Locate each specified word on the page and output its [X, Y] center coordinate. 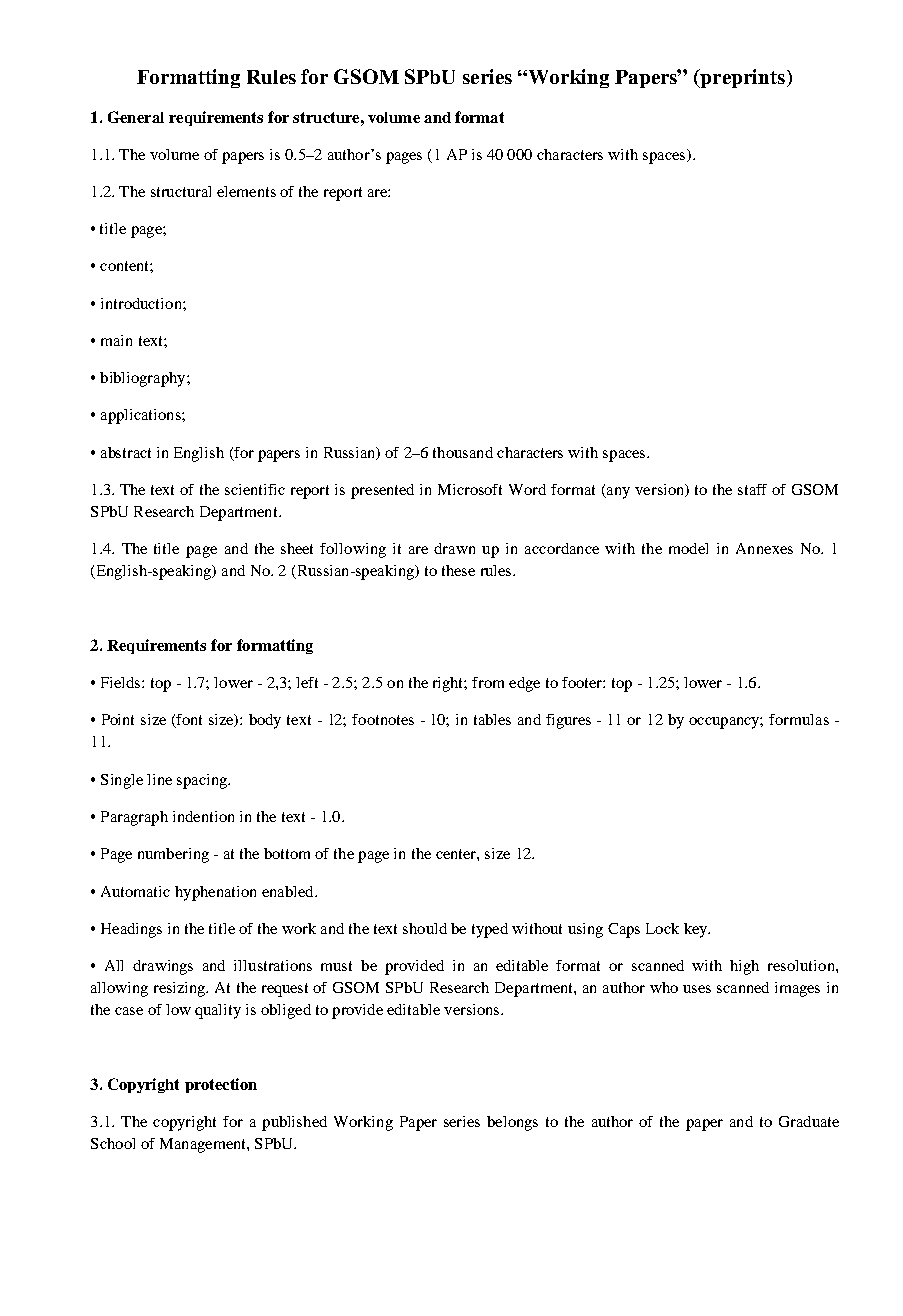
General [136, 117]
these [458, 570]
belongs [512, 1123]
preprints [743, 78]
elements [246, 191]
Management [204, 1145]
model [688, 548]
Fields [122, 682]
